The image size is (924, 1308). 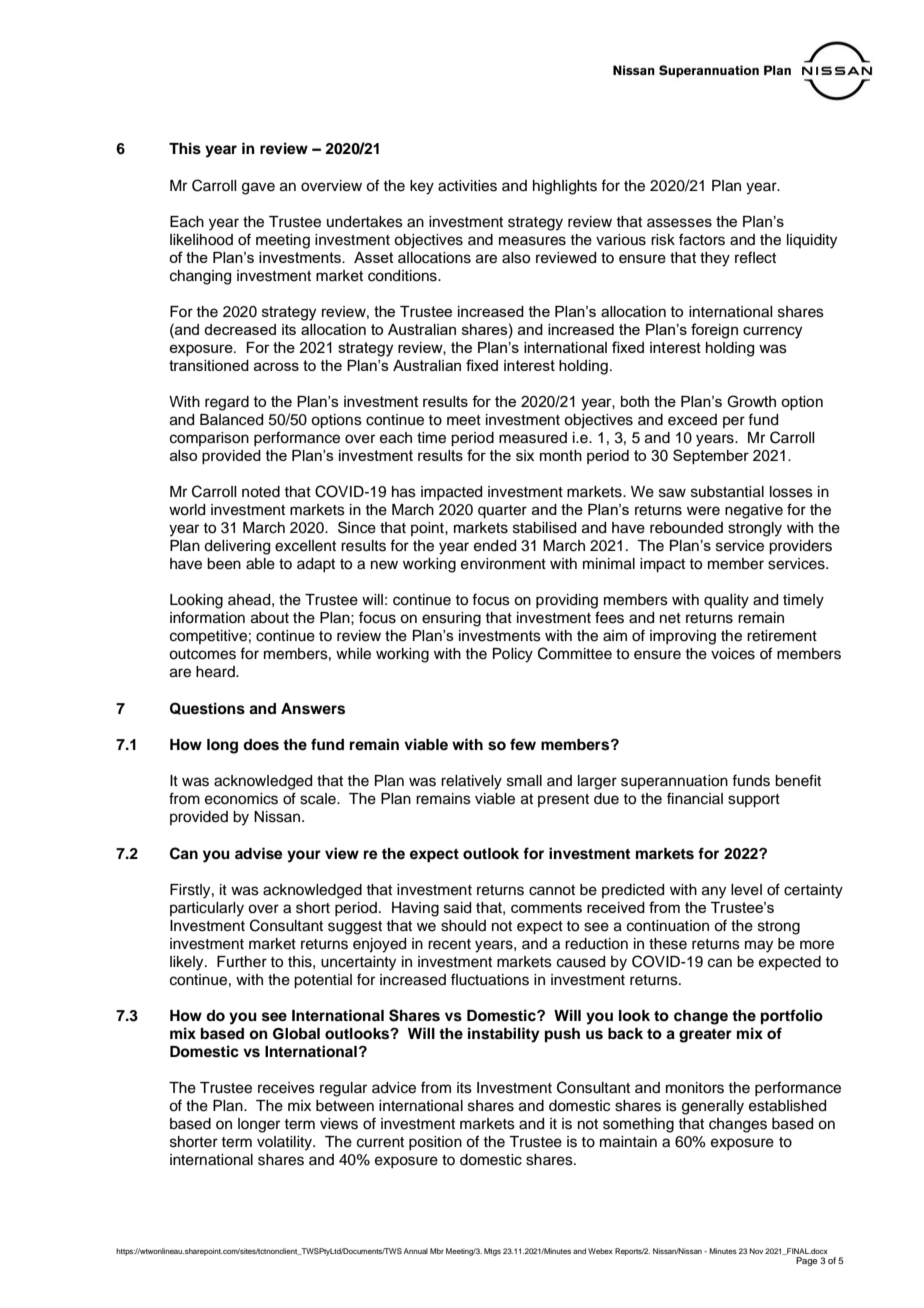 What do you see at coordinates (237, 547) in the image?
I see `delivering` at bounding box center [237, 547].
